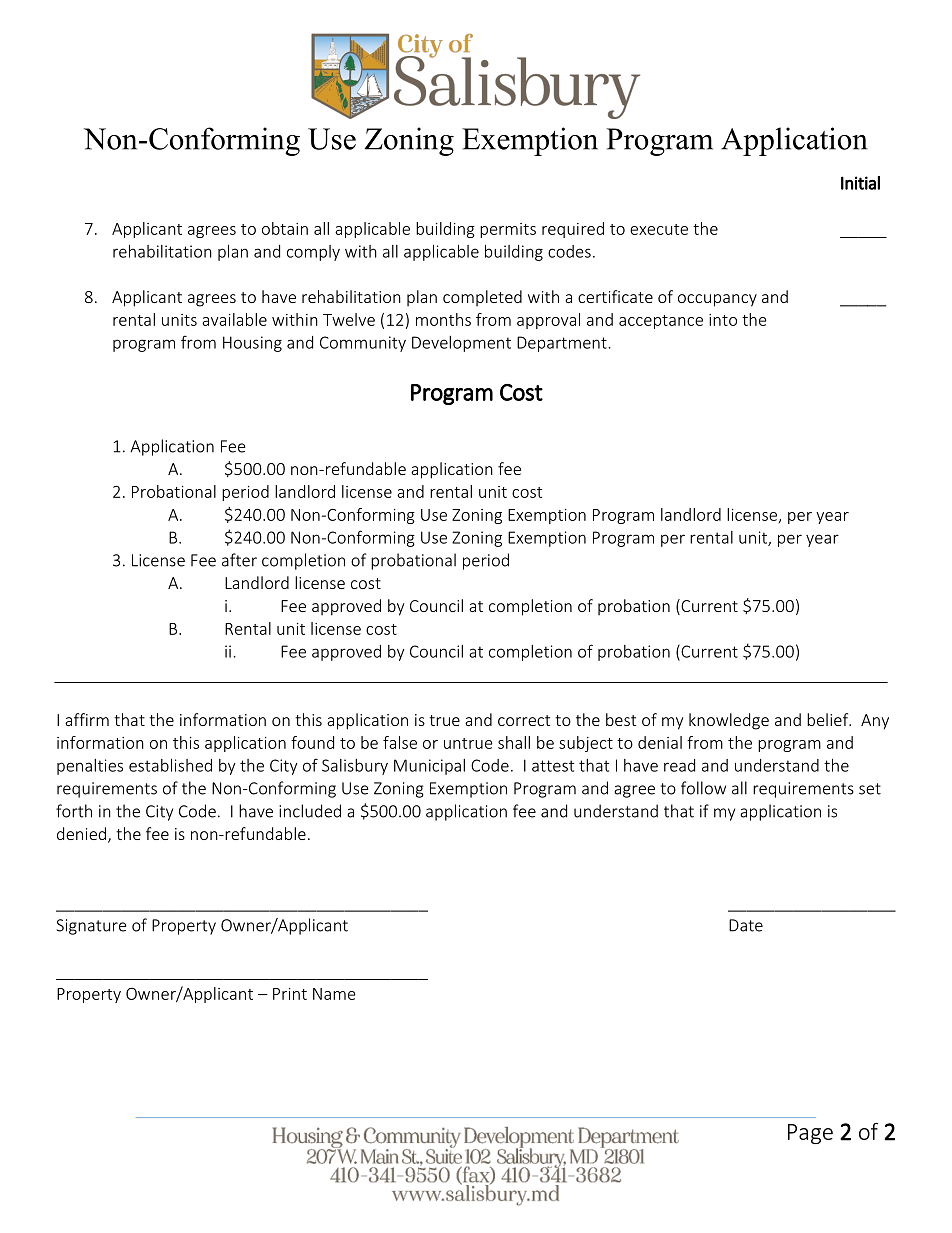  I want to click on obtain, so click(285, 228).
